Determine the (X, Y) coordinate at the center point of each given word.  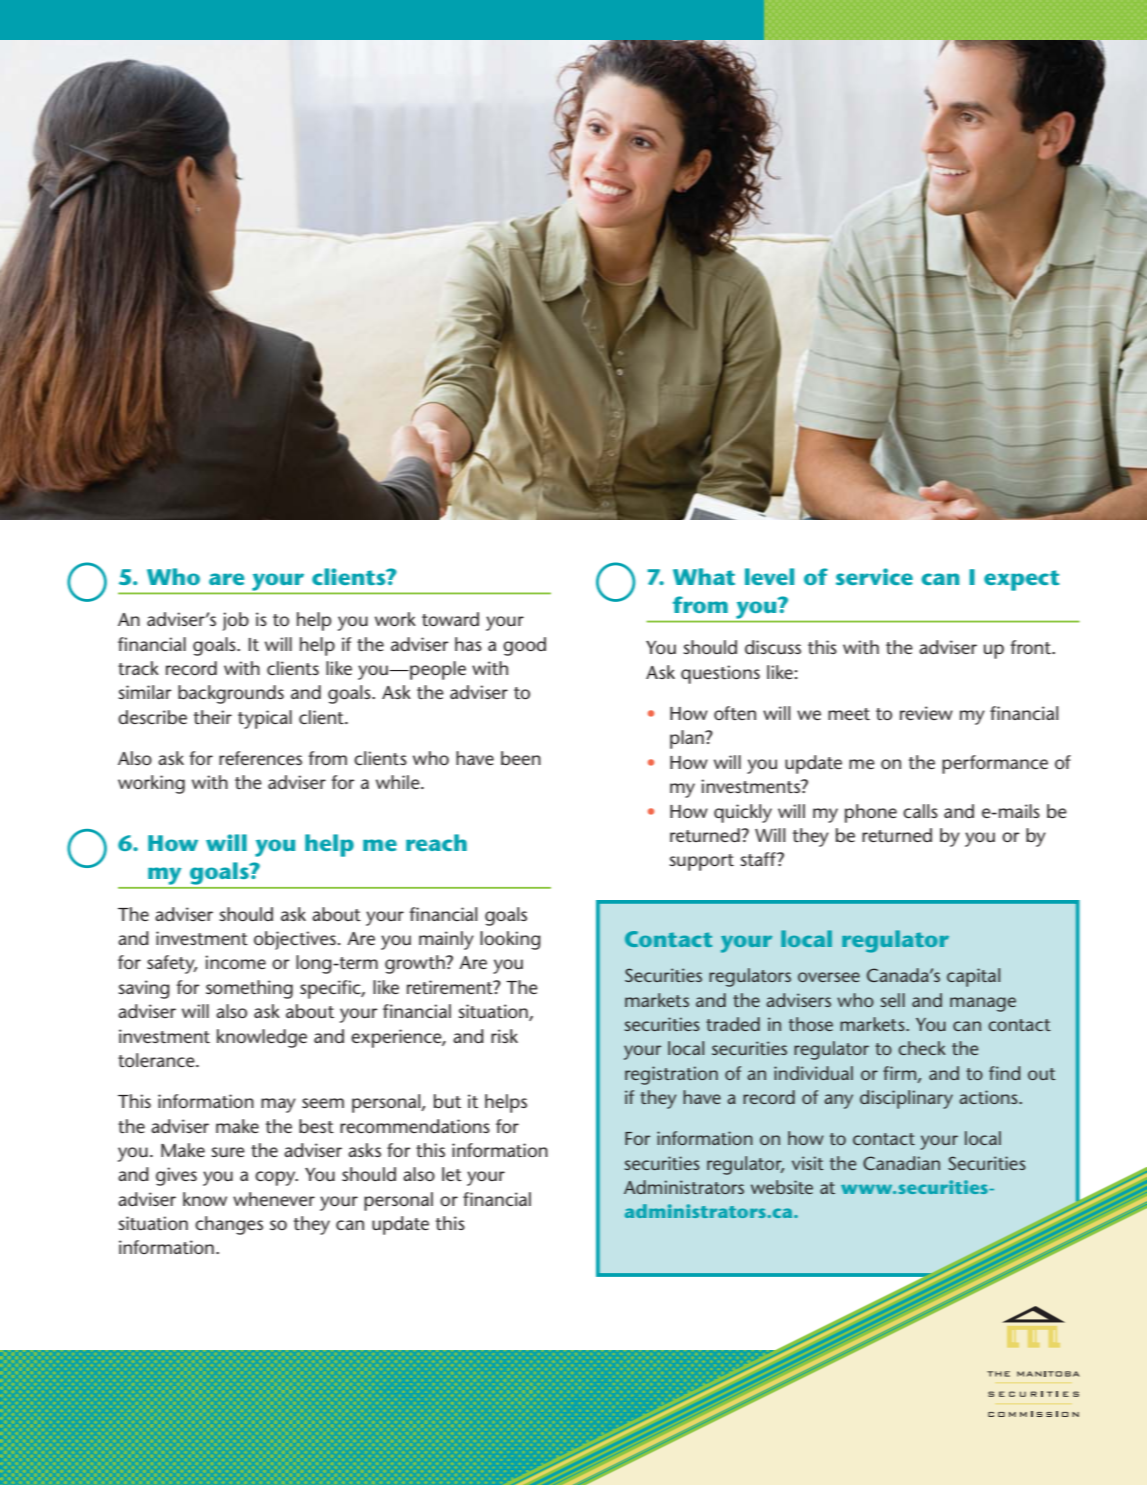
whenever (274, 1199)
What (704, 576)
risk (504, 1036)
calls (920, 811)
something (249, 989)
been (521, 758)
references (260, 758)
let (452, 1174)
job (236, 621)
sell (893, 1000)
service (874, 576)
